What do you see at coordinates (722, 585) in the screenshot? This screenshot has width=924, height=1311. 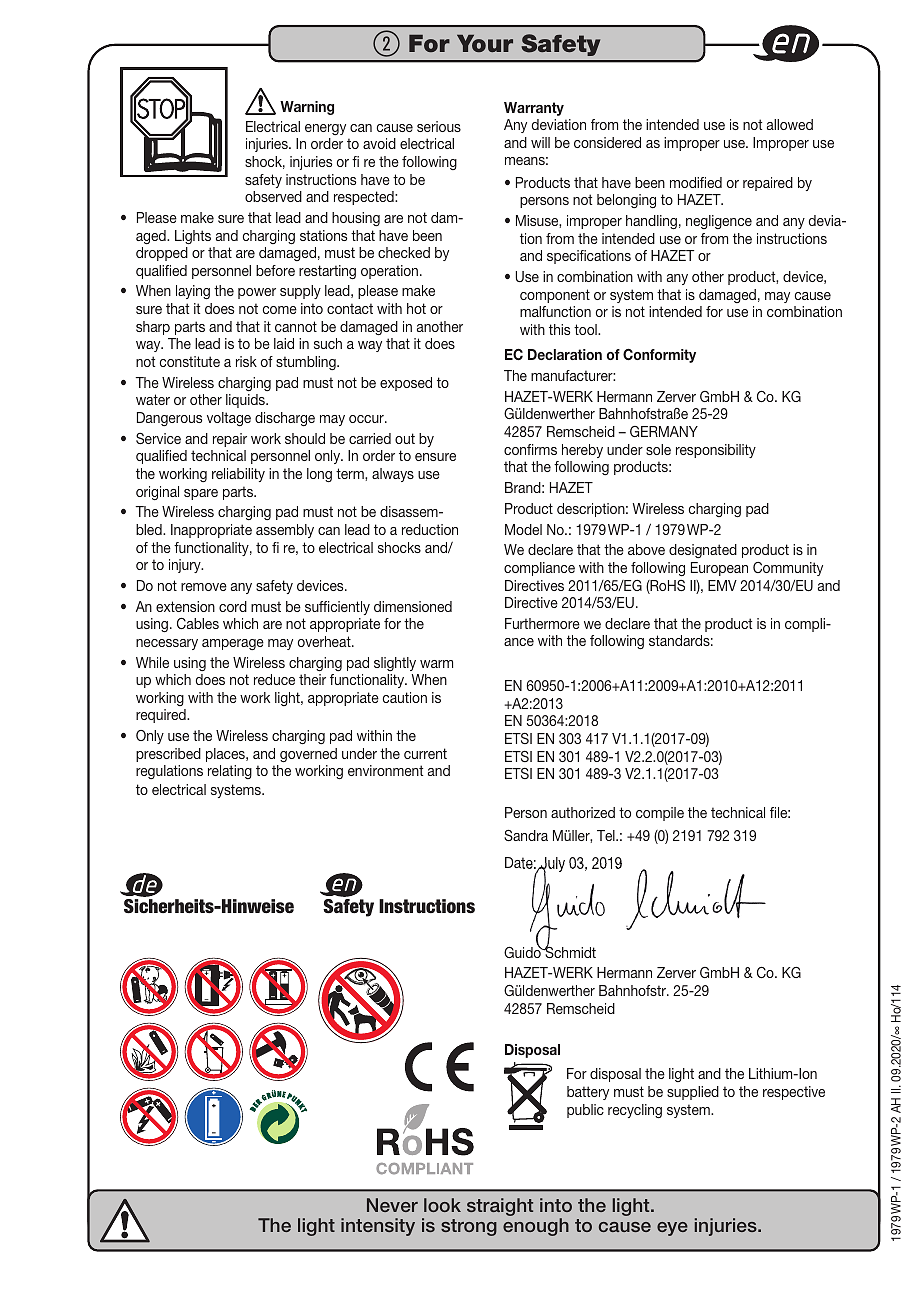 I see `EMV` at bounding box center [722, 585].
